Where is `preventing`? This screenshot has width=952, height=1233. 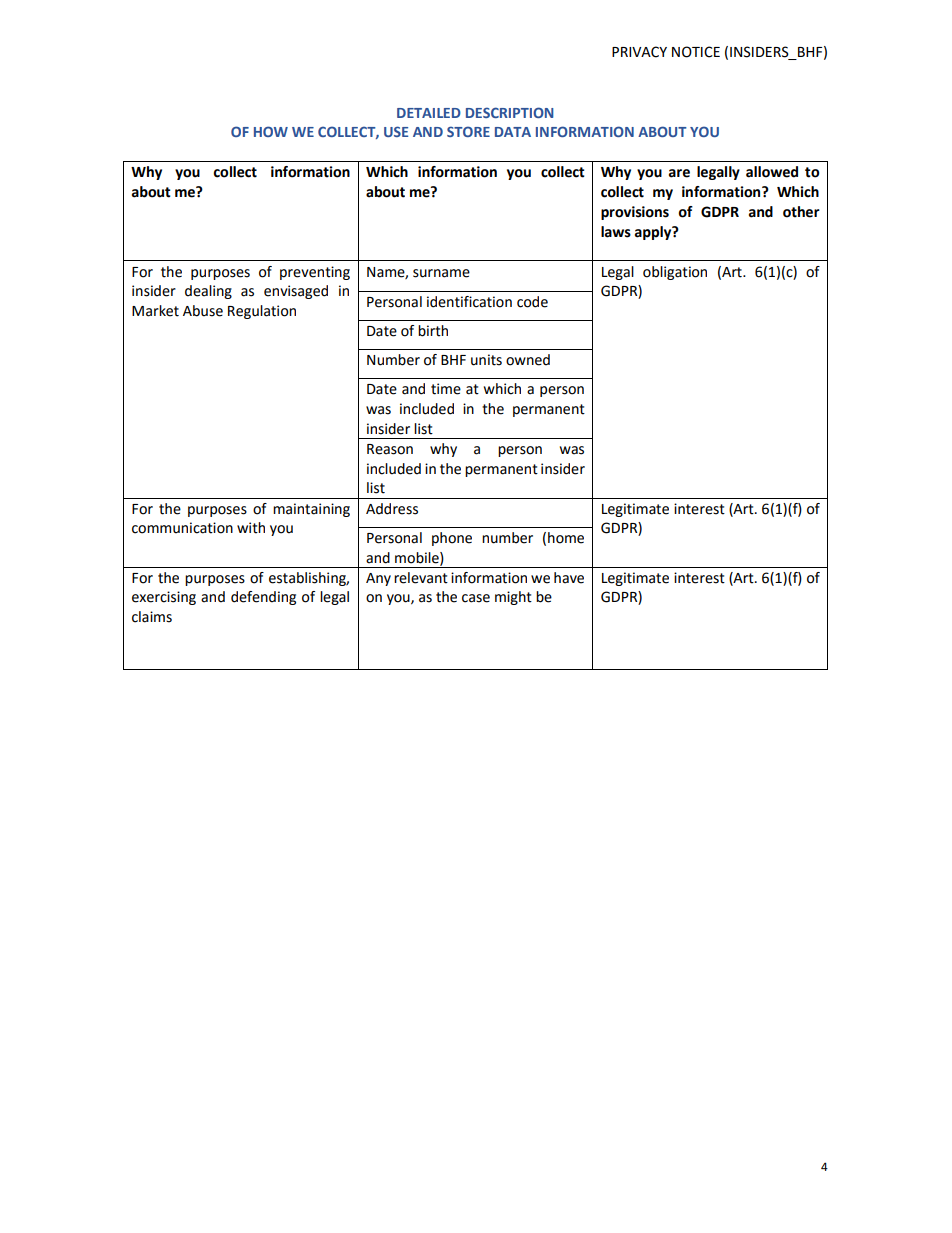 preventing is located at coordinates (315, 273).
